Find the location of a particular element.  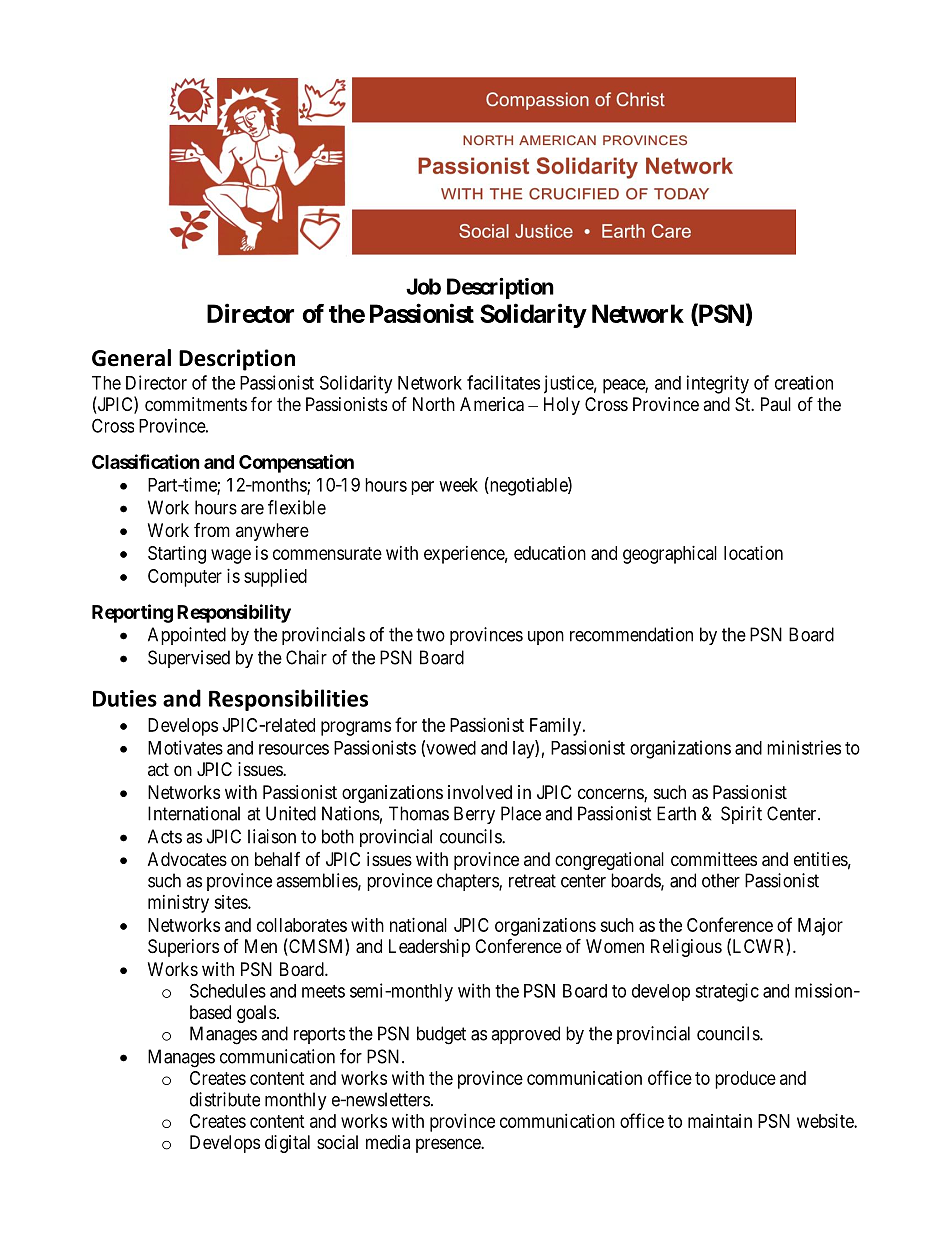

education is located at coordinates (550, 553).
